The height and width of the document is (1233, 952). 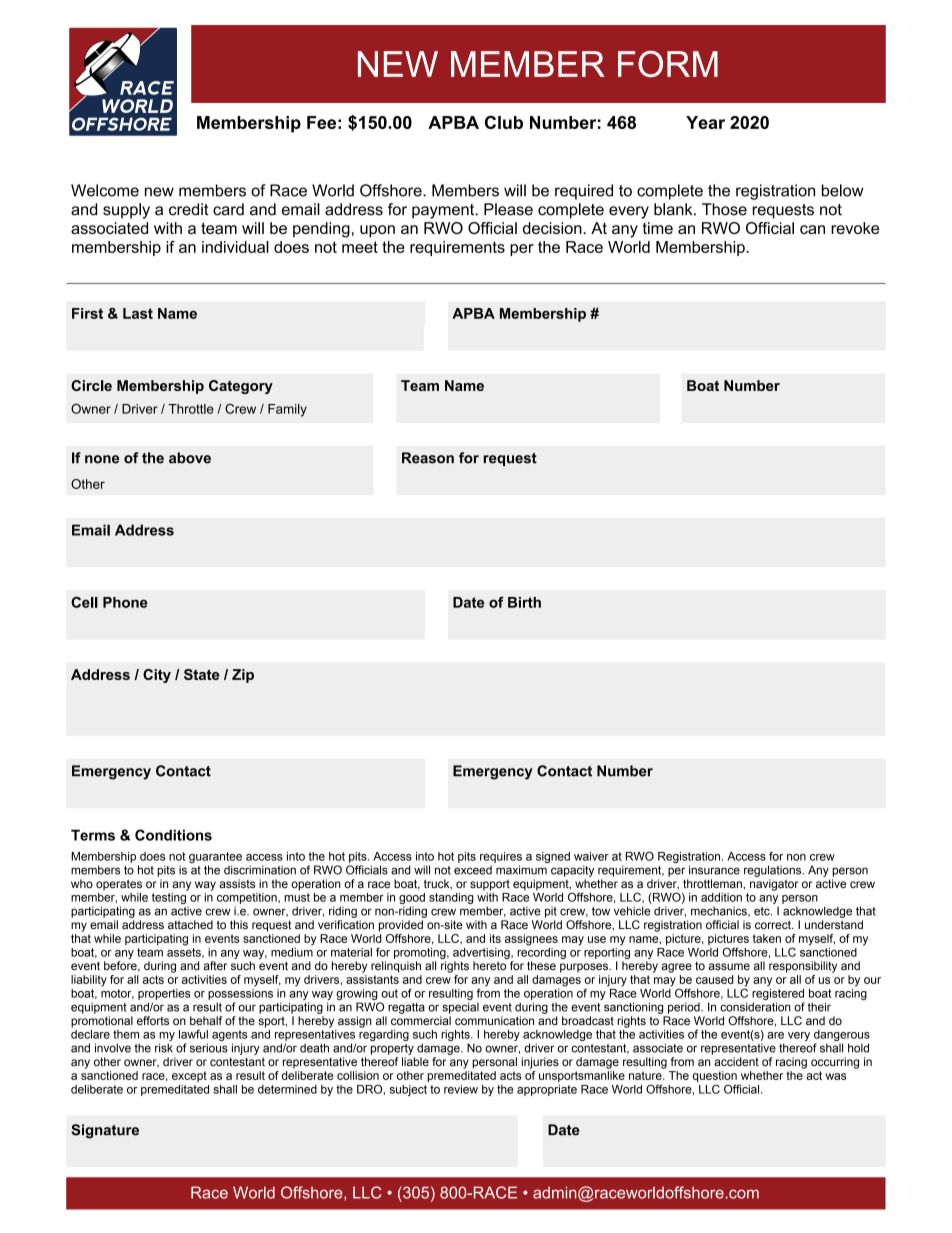 I want to click on Last, so click(x=138, y=313).
